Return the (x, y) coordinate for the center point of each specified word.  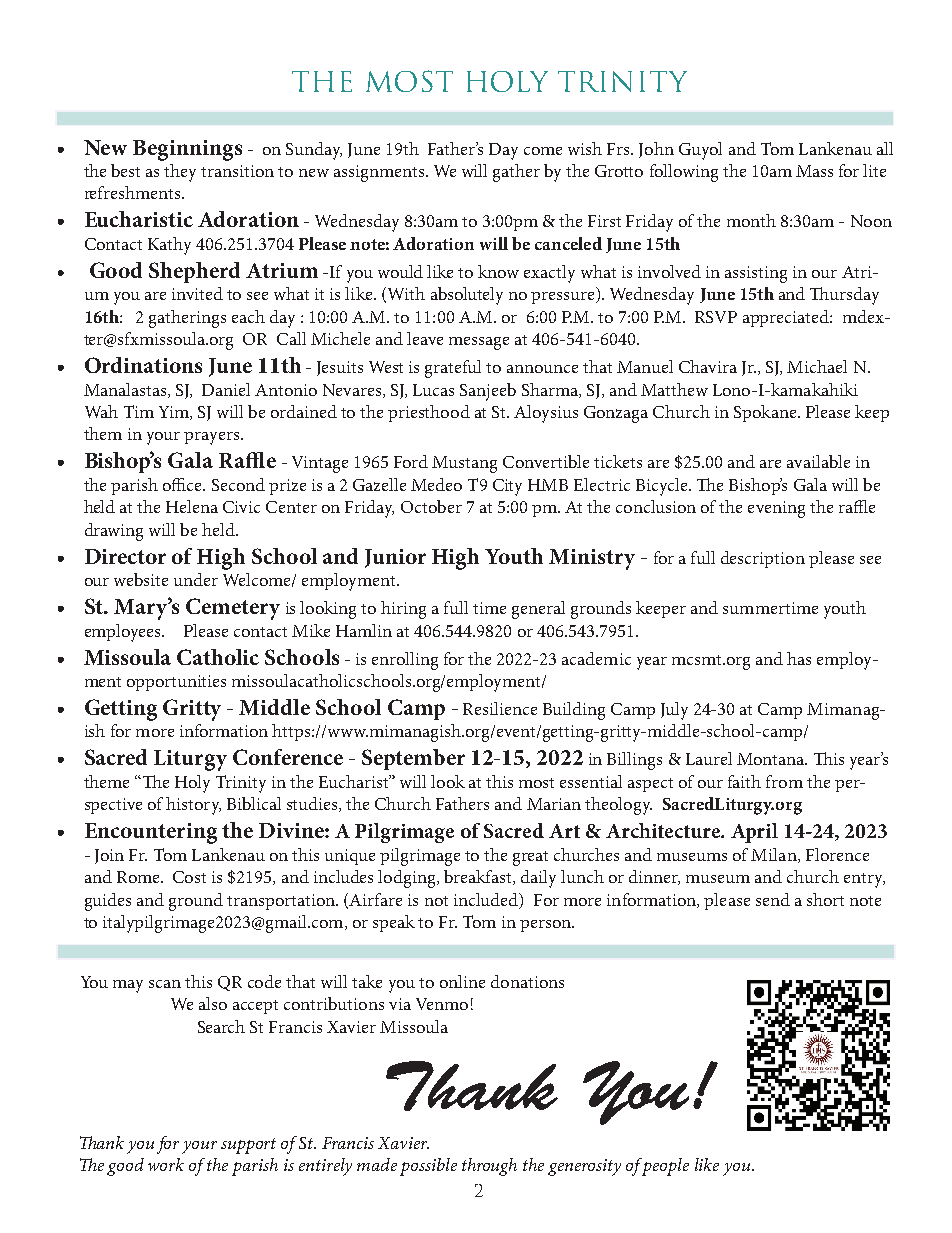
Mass (814, 171)
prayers (211, 438)
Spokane (766, 413)
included (487, 899)
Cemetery (233, 609)
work (166, 1164)
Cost (189, 877)
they (180, 173)
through (489, 1167)
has (799, 658)
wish (585, 148)
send (773, 899)
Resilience (500, 708)
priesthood (429, 413)
